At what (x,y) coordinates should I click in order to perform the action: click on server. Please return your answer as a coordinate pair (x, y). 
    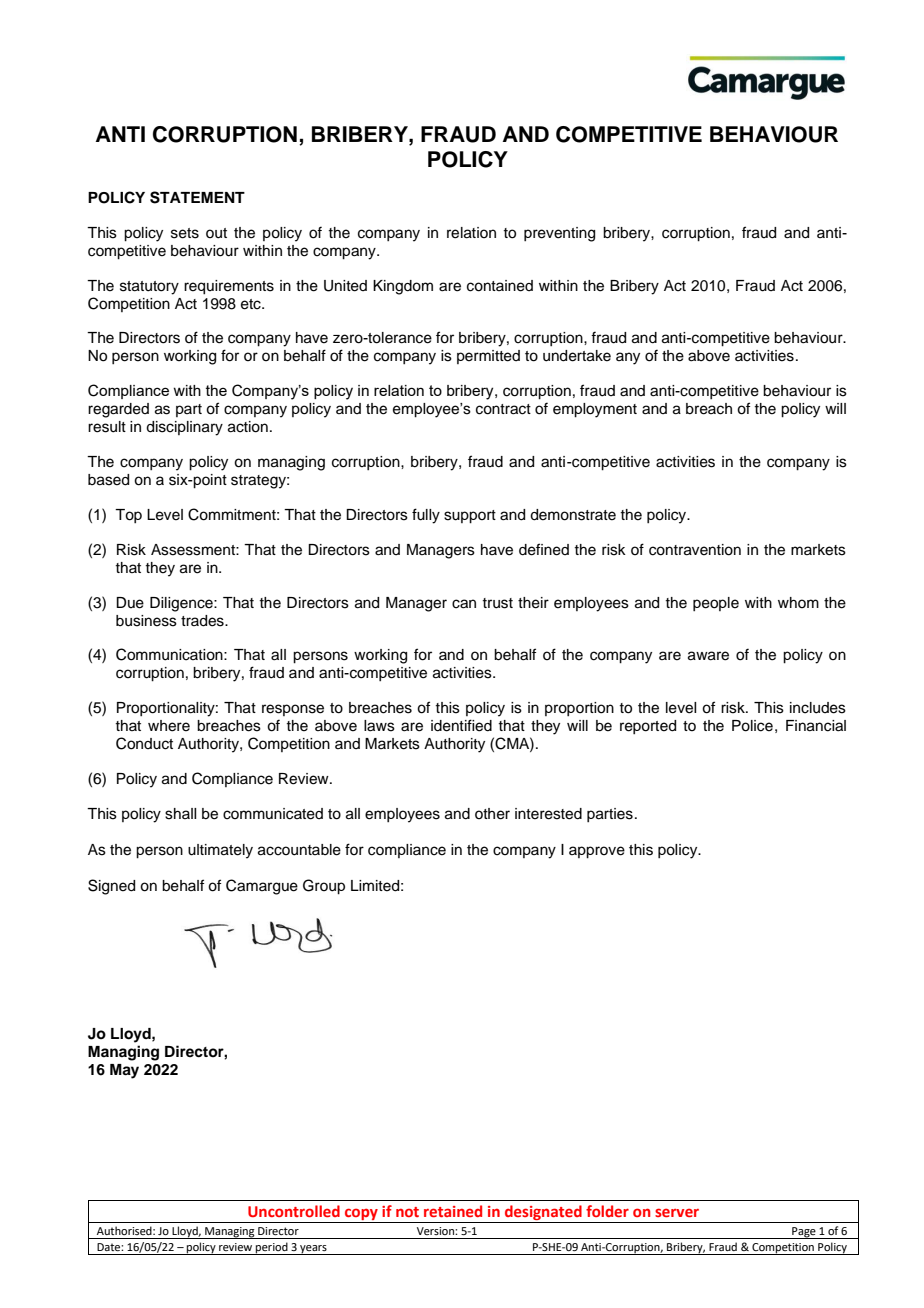
    Looking at the image, I should click on (677, 1212).
